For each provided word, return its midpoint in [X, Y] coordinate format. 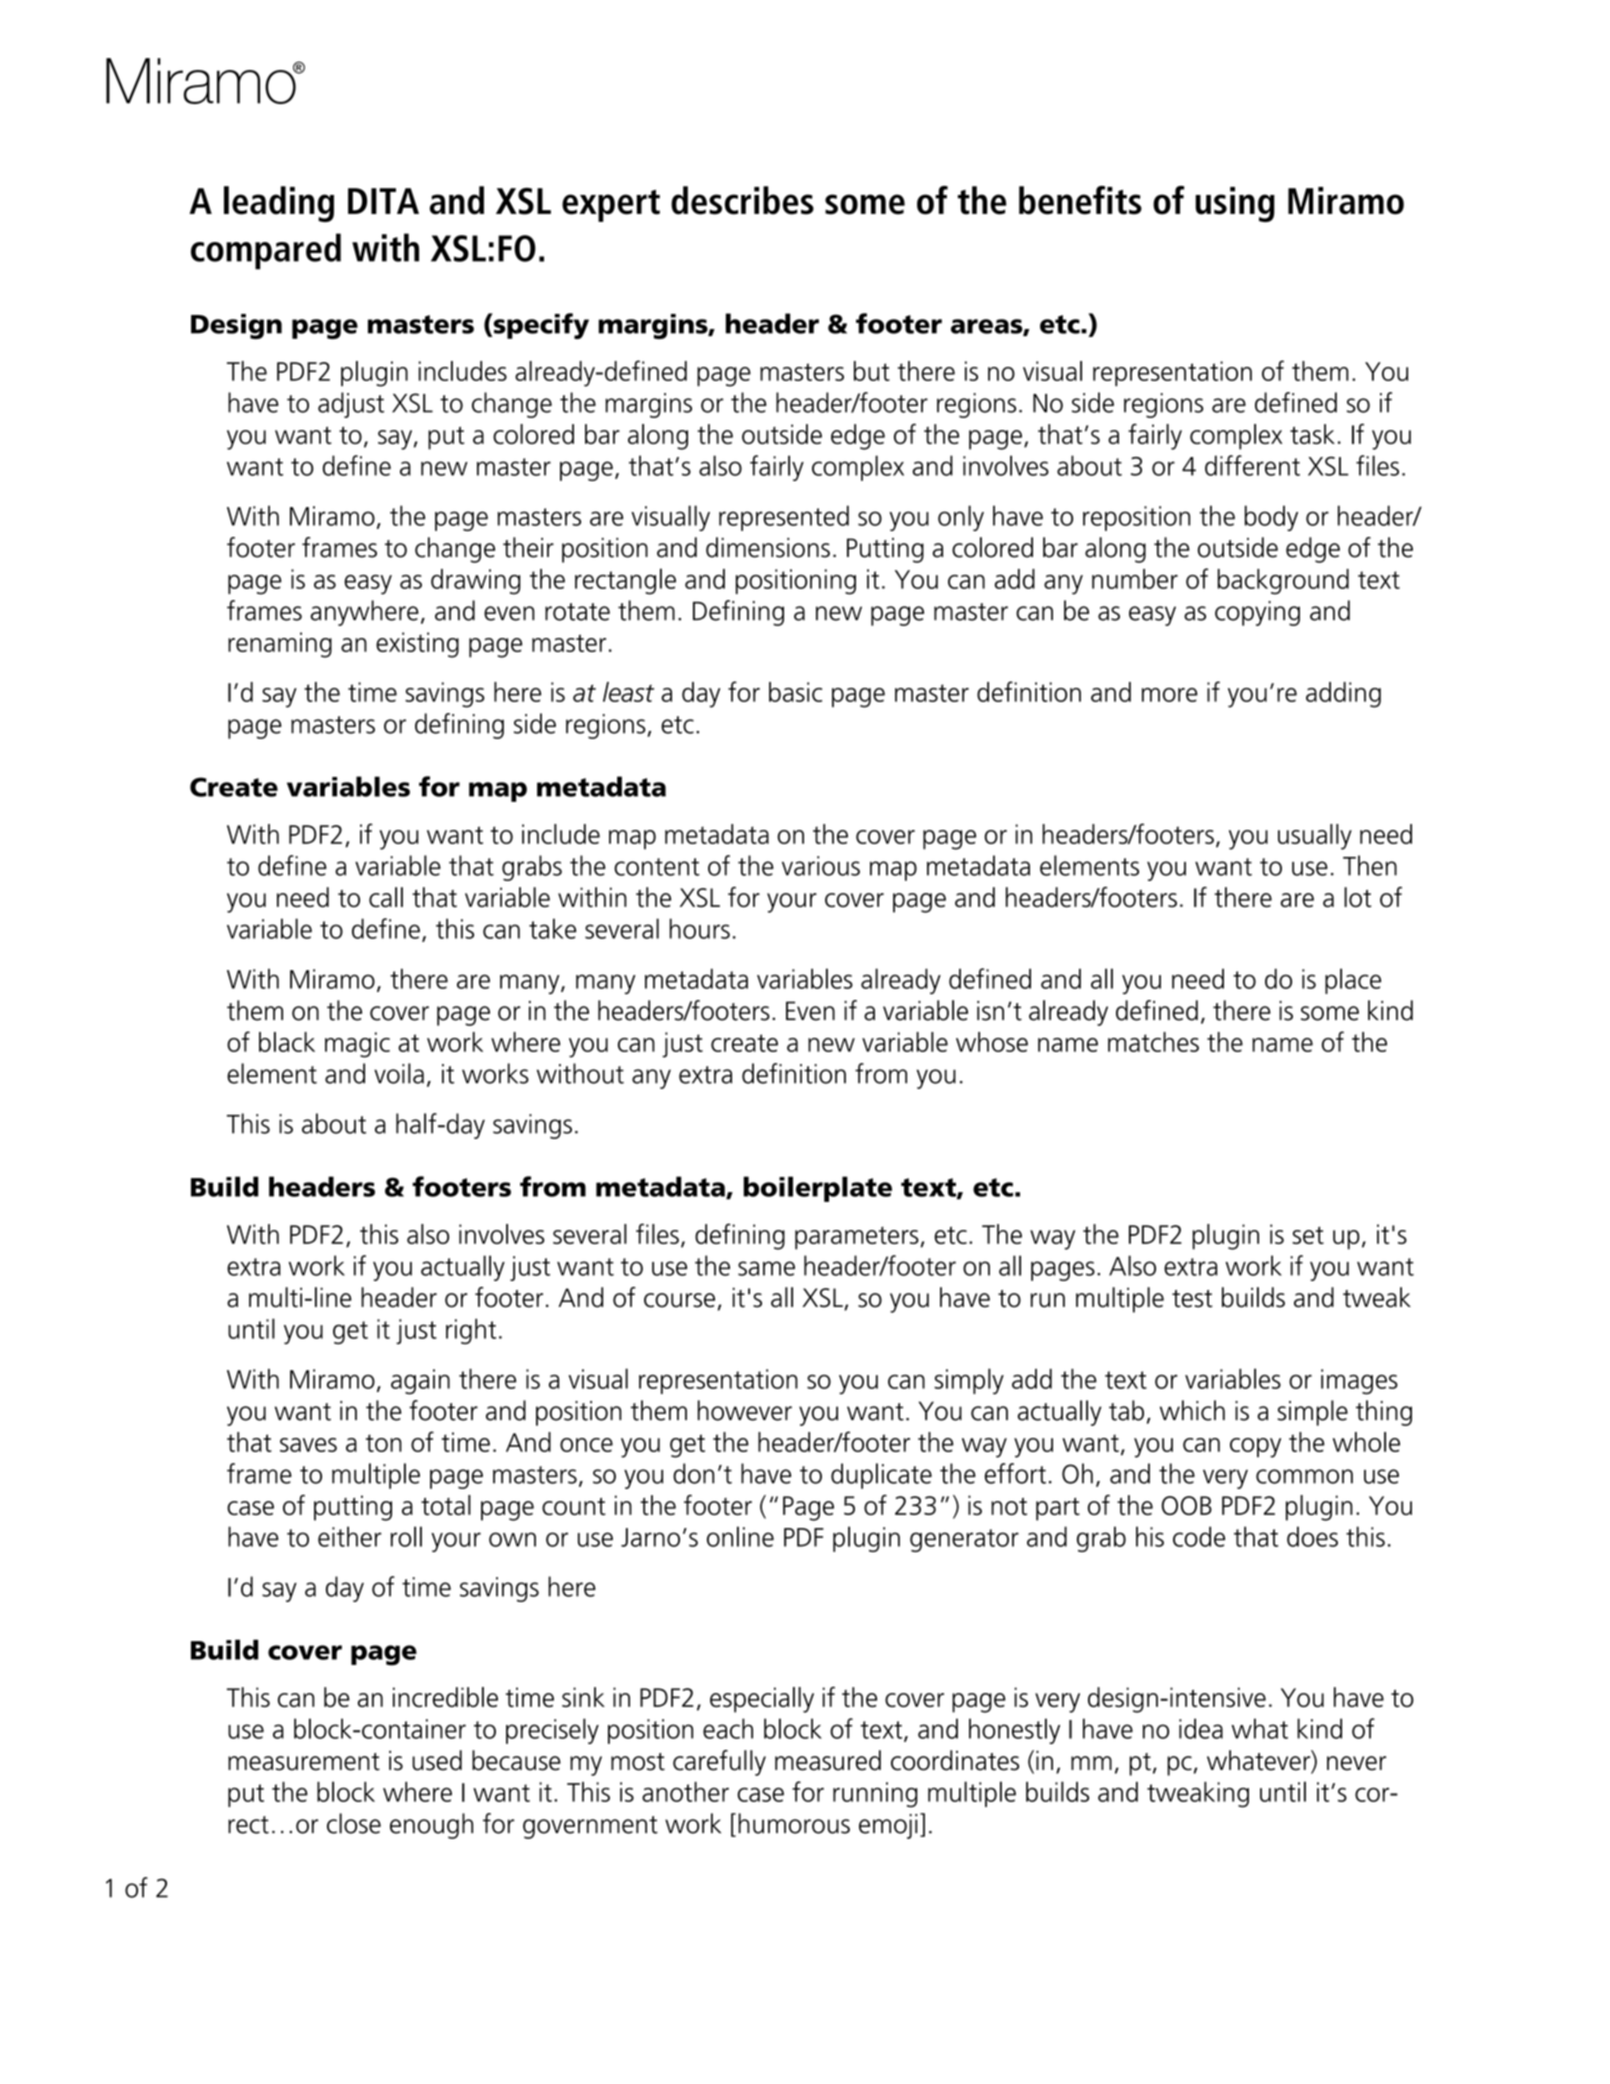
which [1192, 1410]
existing [417, 645]
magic [357, 1045]
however [745, 1410]
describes [742, 200]
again [420, 1382]
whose [992, 1042]
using [1235, 204]
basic [795, 692]
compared [266, 251]
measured [828, 1760]
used [437, 1760]
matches [1153, 1042]
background [1283, 582]
